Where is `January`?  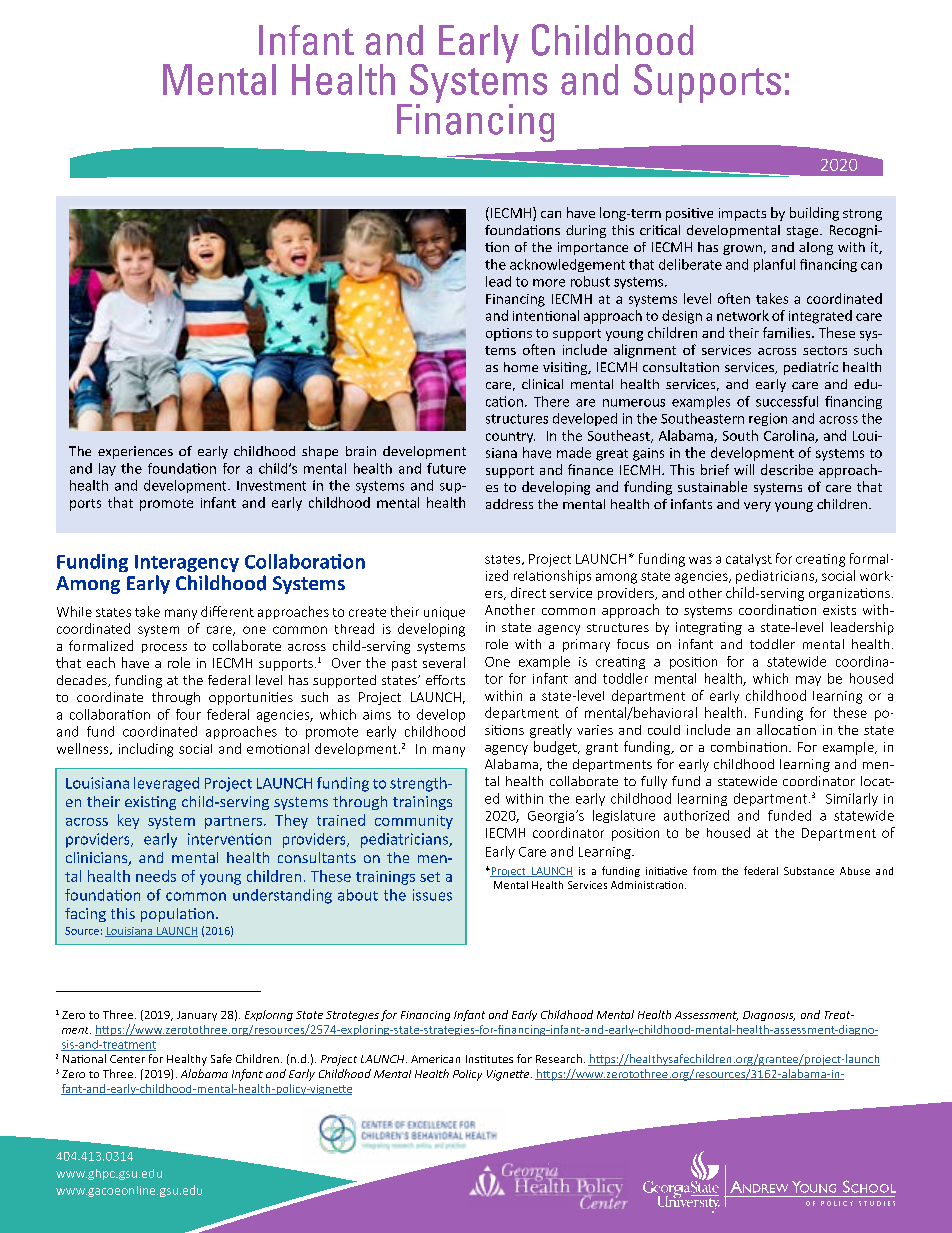
January is located at coordinates (197, 1016).
